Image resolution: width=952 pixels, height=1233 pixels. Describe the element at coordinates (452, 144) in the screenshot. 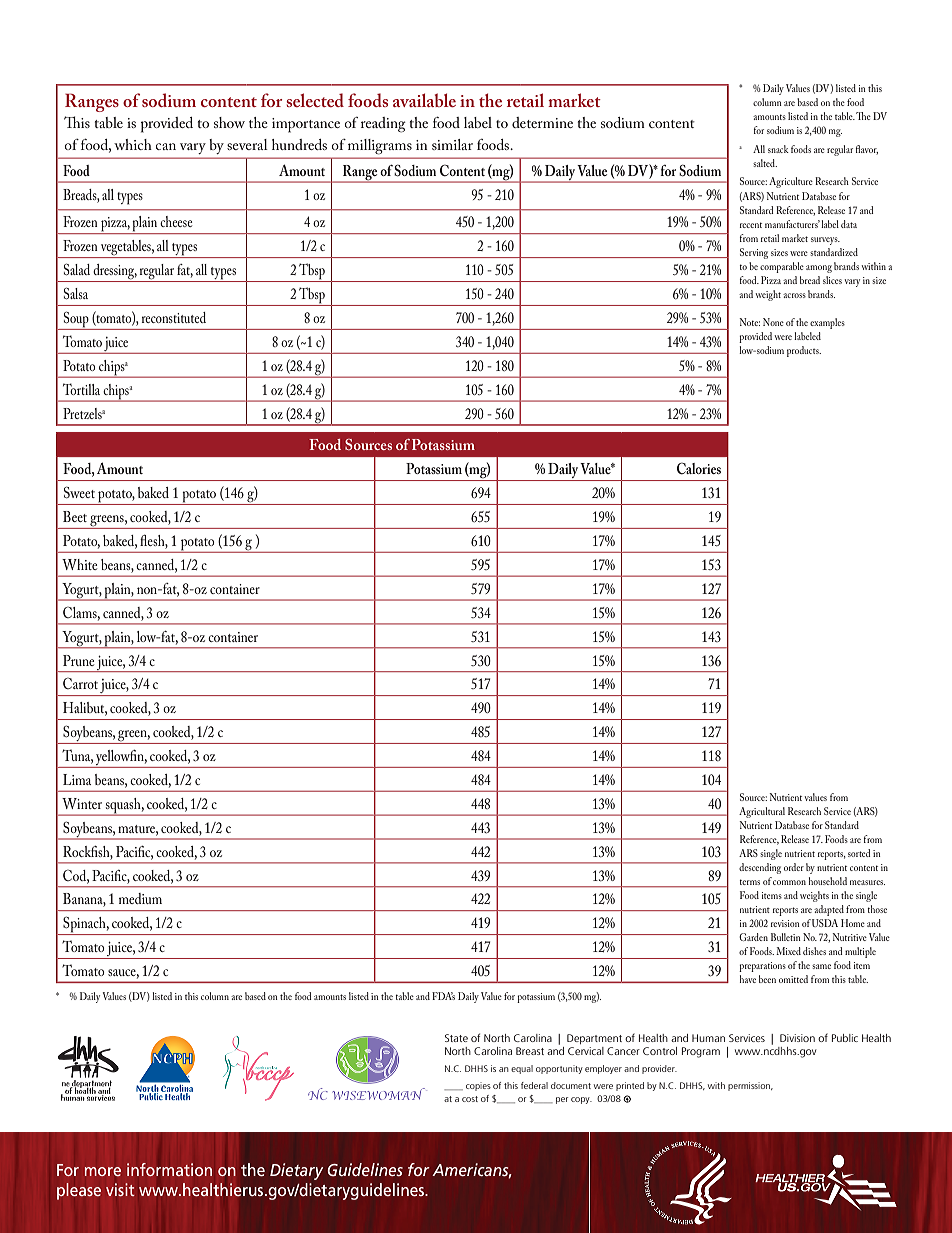

I see `similar` at that location.
